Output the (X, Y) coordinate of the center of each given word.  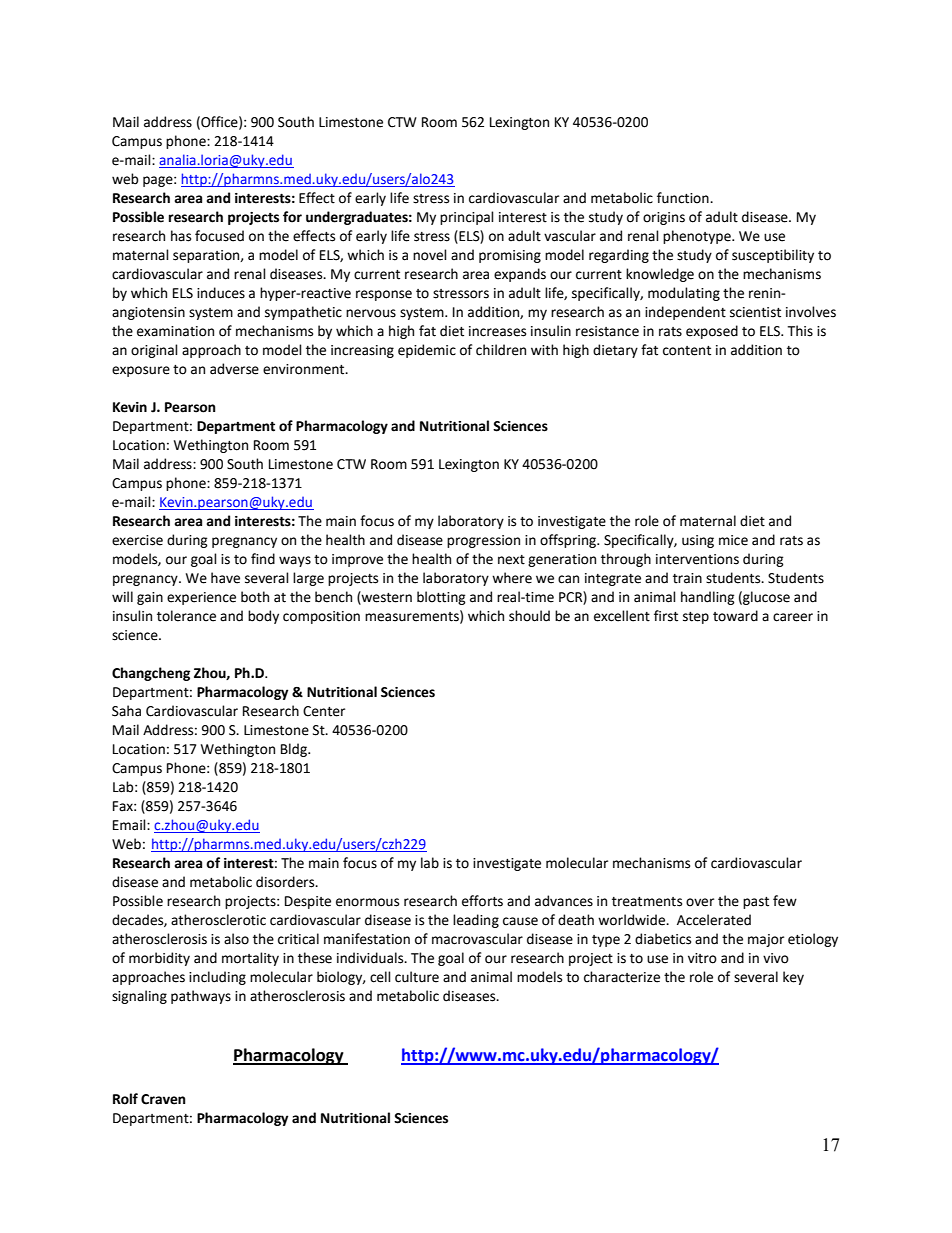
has (181, 236)
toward (735, 616)
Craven (163, 1099)
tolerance (186, 616)
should (529, 616)
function (684, 198)
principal (467, 218)
